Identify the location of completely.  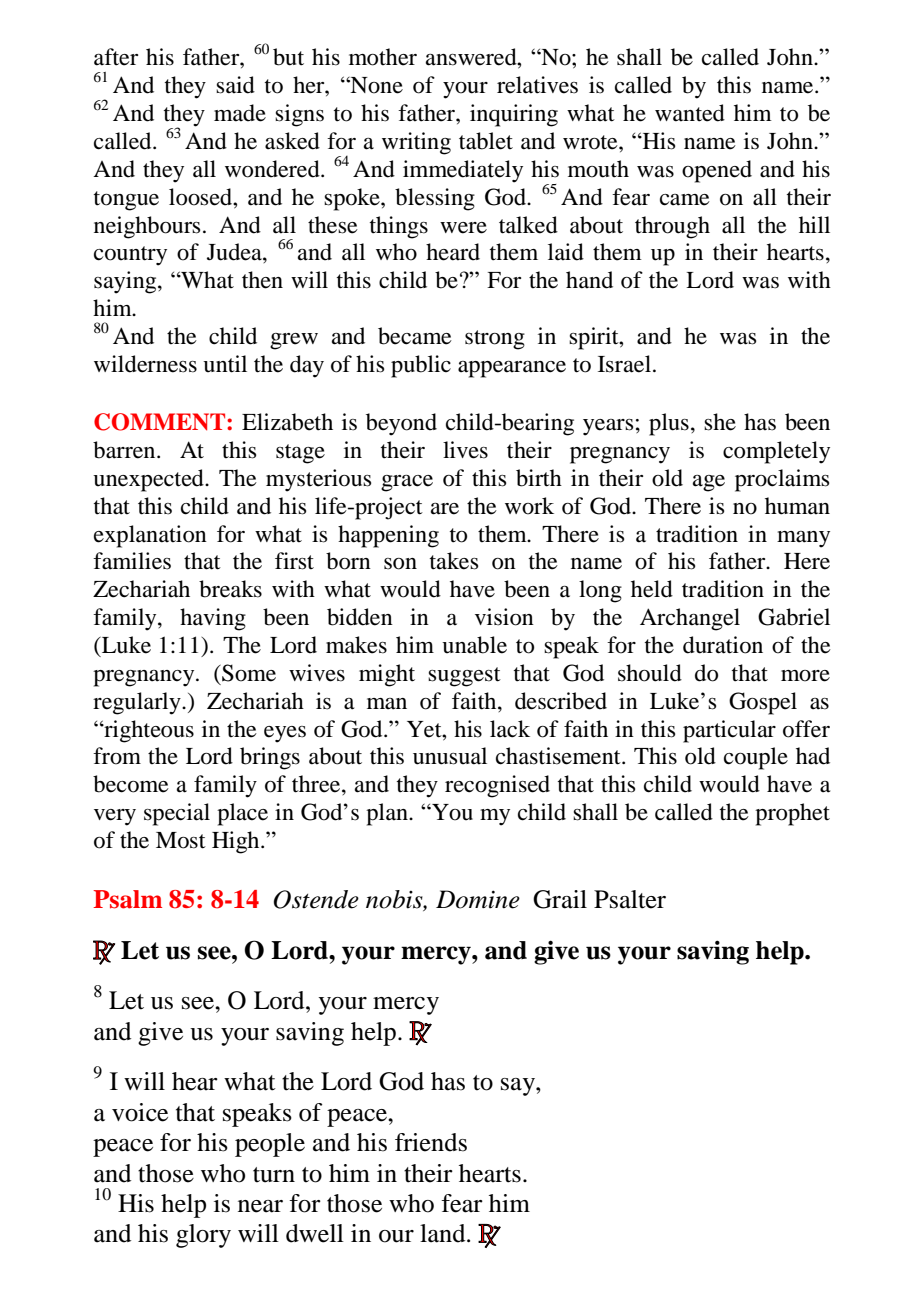
(776, 452).
